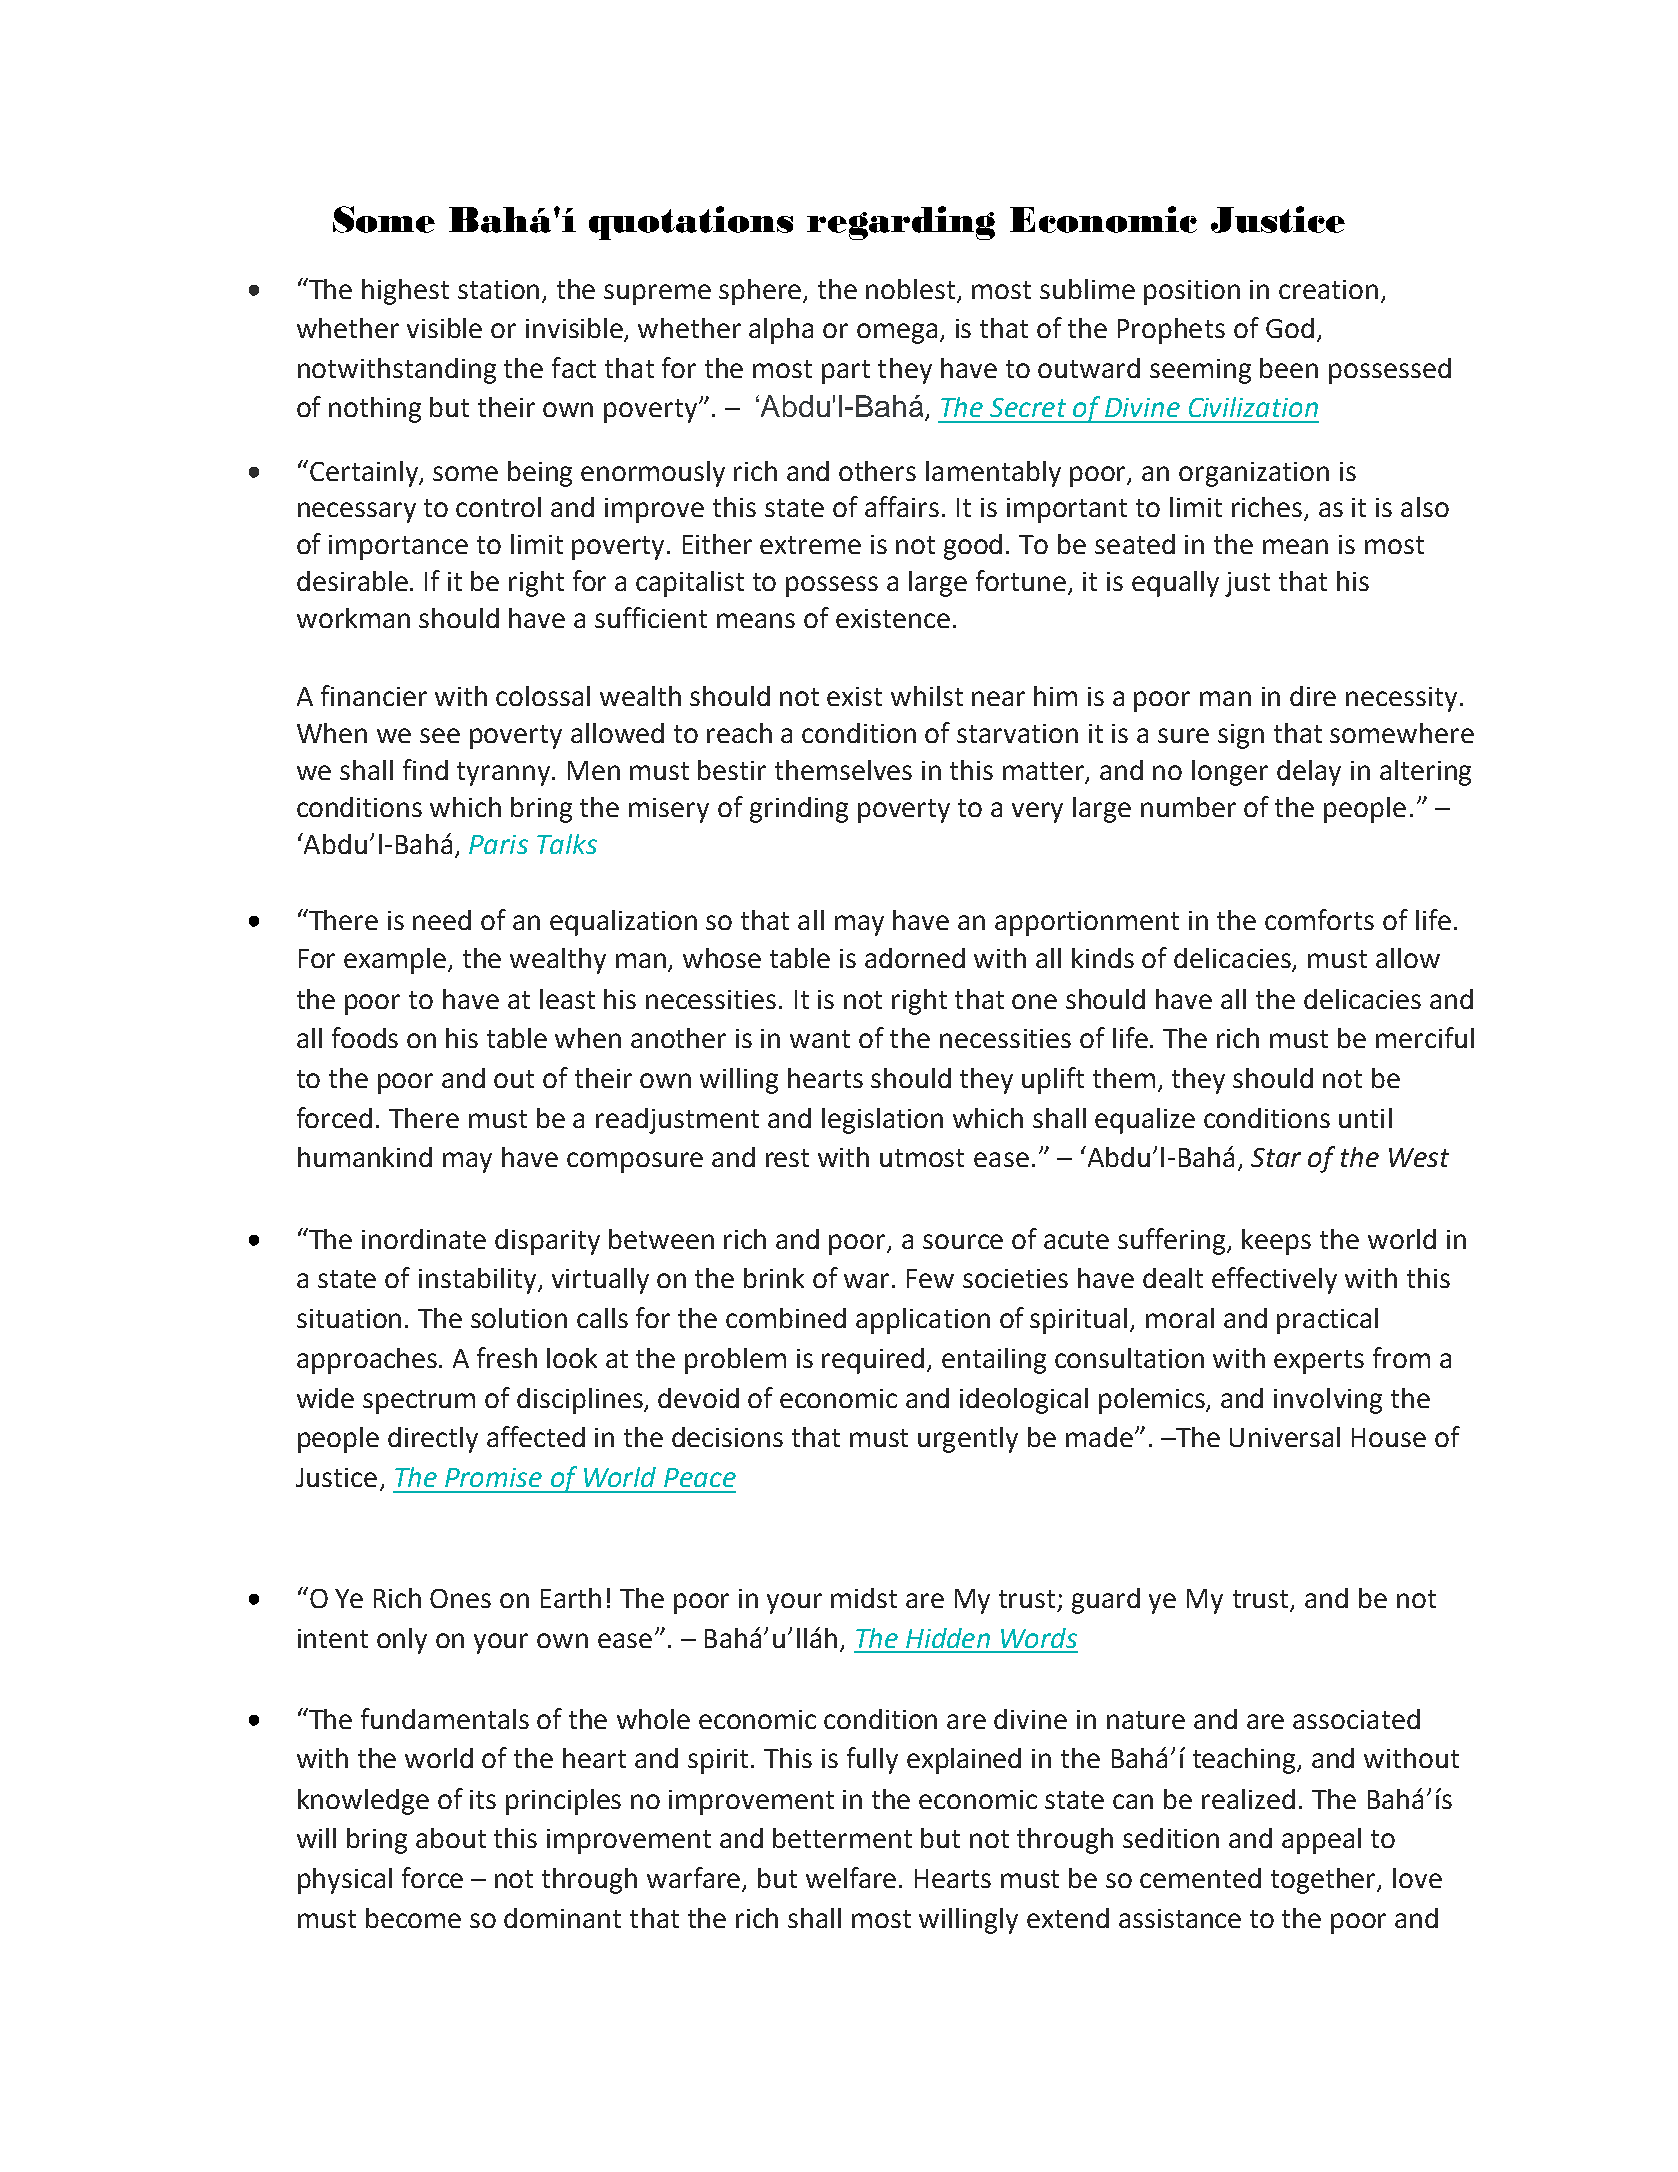 The image size is (1678, 2172). I want to click on foods, so click(365, 1037).
